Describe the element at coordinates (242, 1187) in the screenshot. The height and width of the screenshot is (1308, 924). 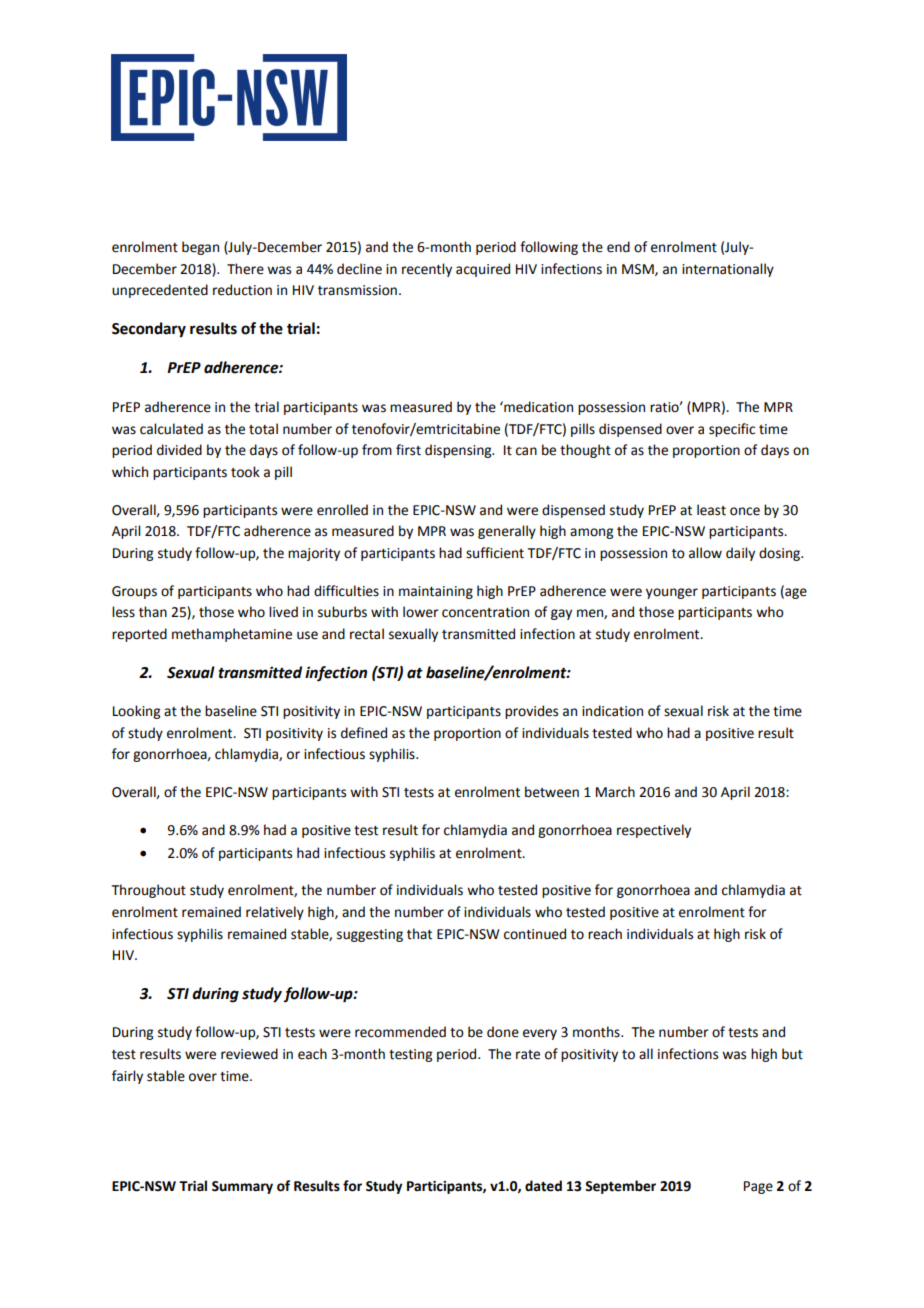
I see `Summary` at that location.
